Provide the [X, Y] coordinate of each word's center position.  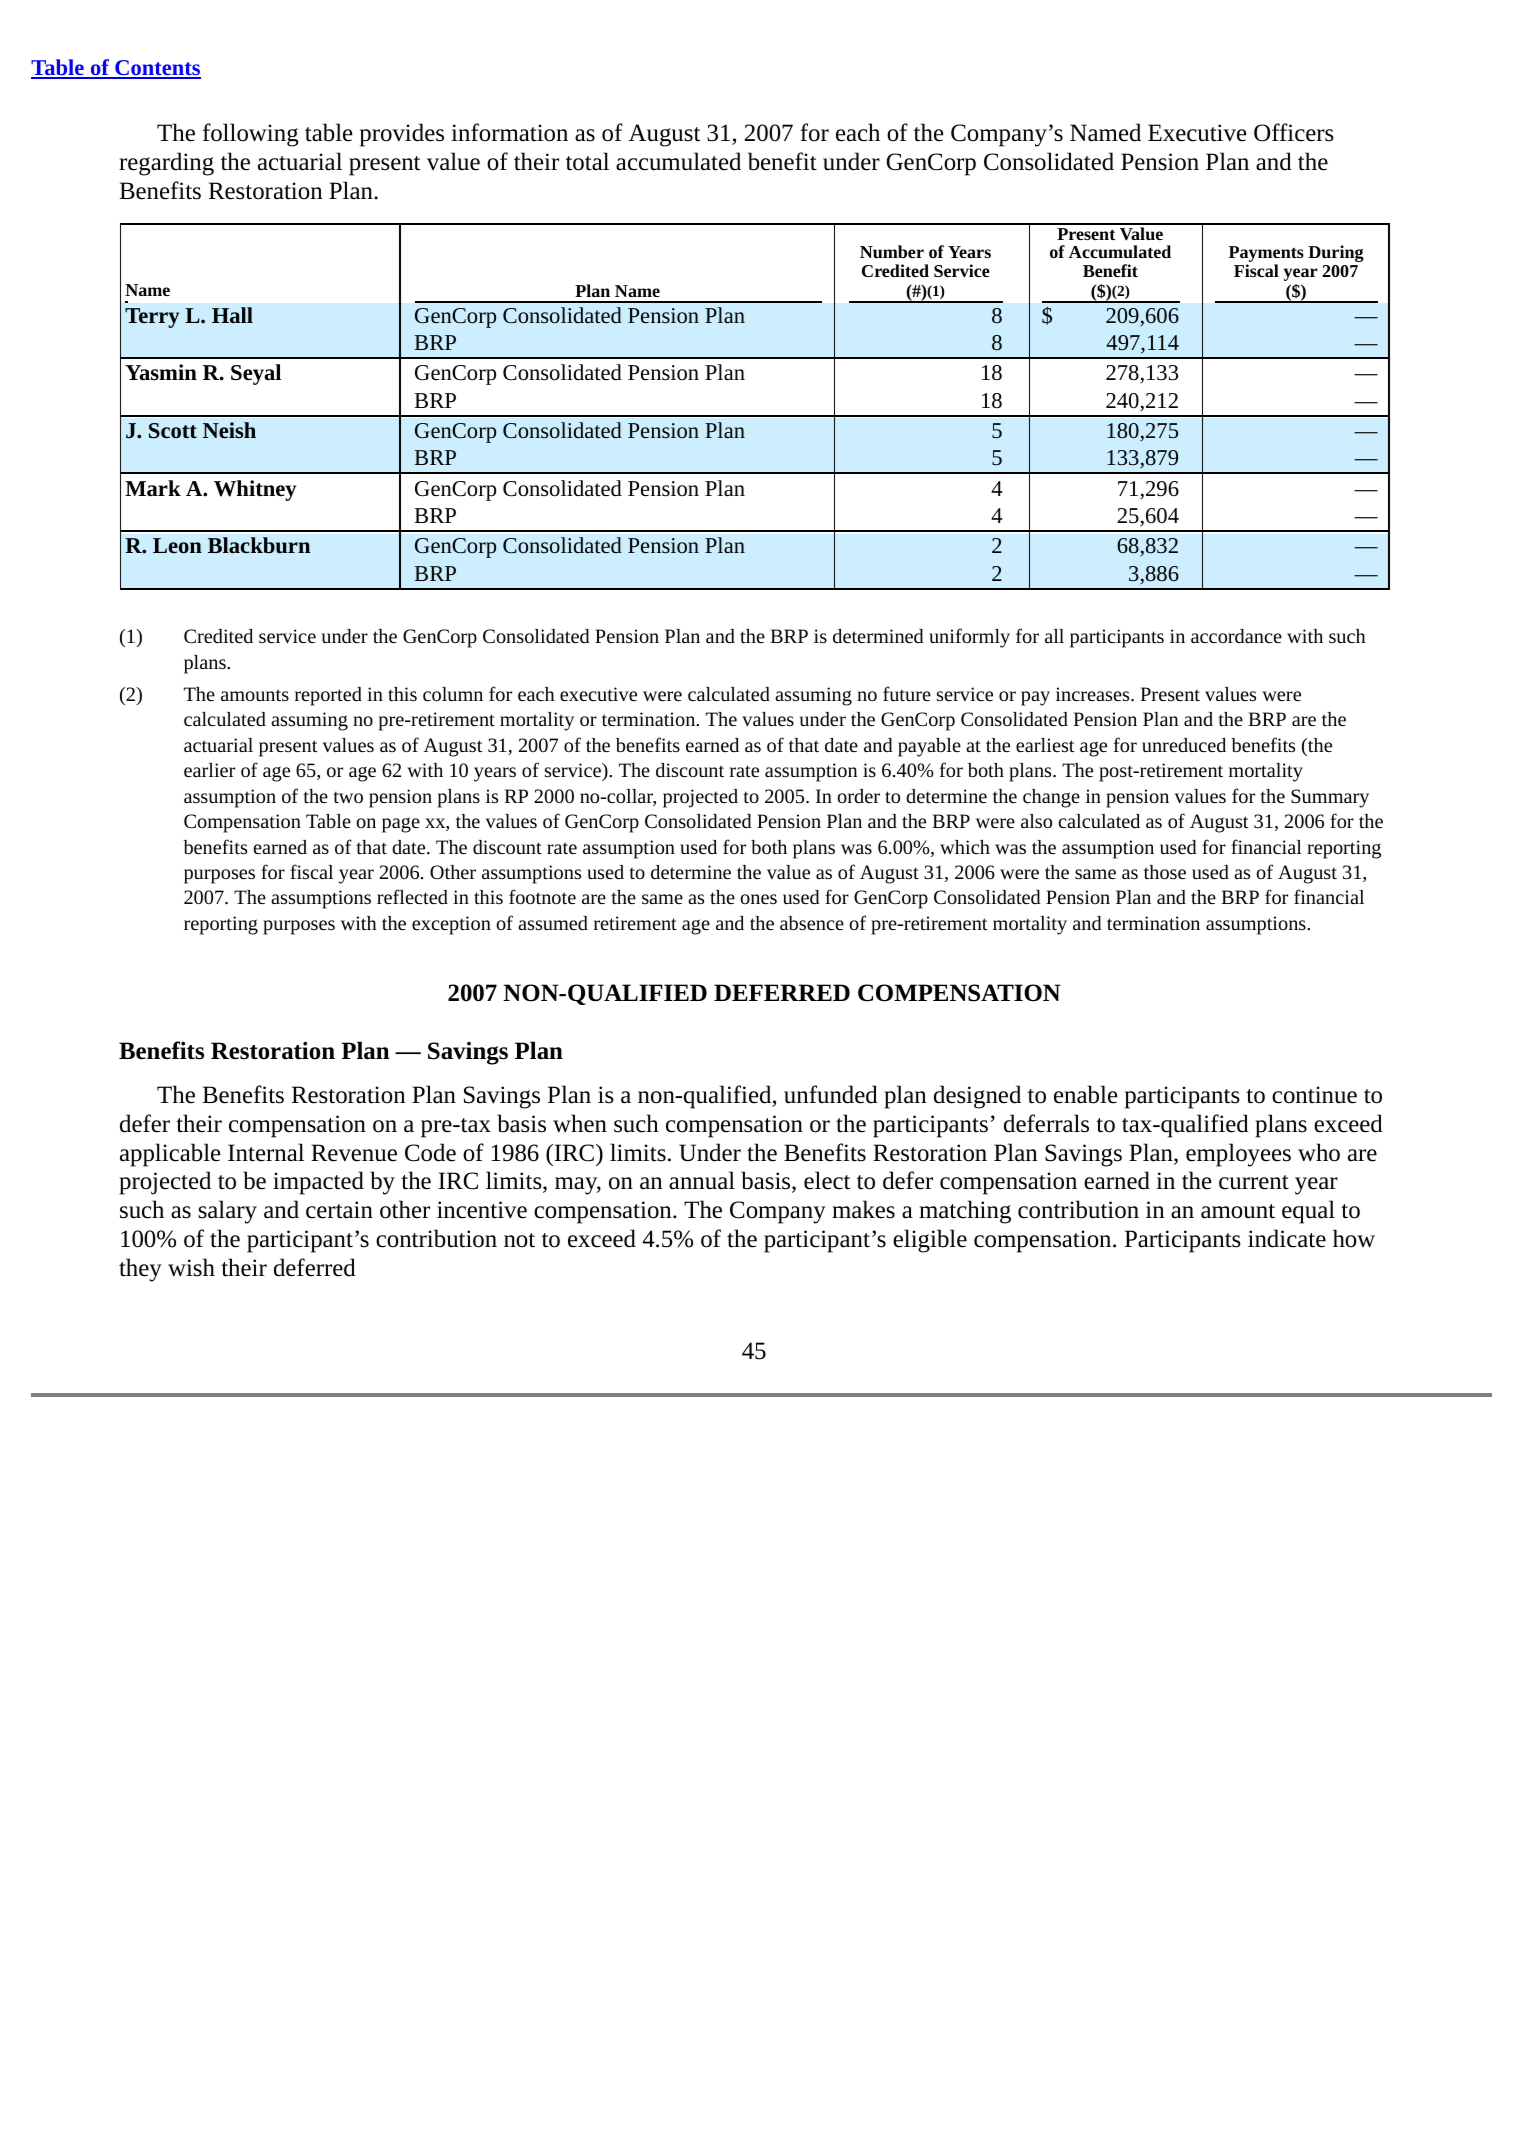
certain [339, 1210]
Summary [1330, 798]
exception [451, 925]
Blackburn [259, 545]
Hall [232, 315]
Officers [1294, 132]
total [587, 161]
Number [892, 251]
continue [1314, 1095]
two [348, 797]
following [250, 135]
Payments [1266, 255]
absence [812, 923]
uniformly [969, 638]
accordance [1236, 636]
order [858, 796]
